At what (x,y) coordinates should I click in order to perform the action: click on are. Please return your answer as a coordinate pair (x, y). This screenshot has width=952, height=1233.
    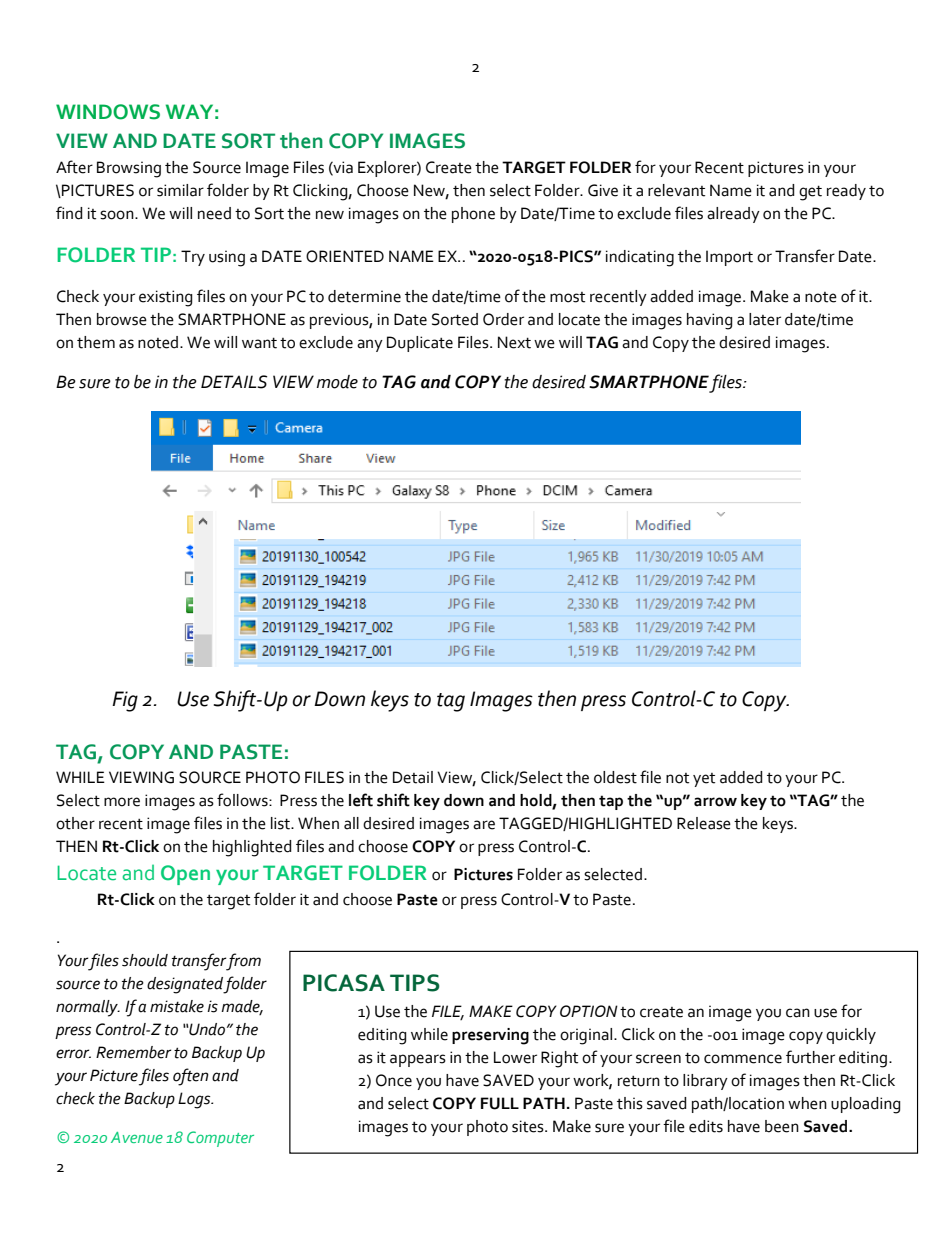
    Looking at the image, I should click on (484, 825).
